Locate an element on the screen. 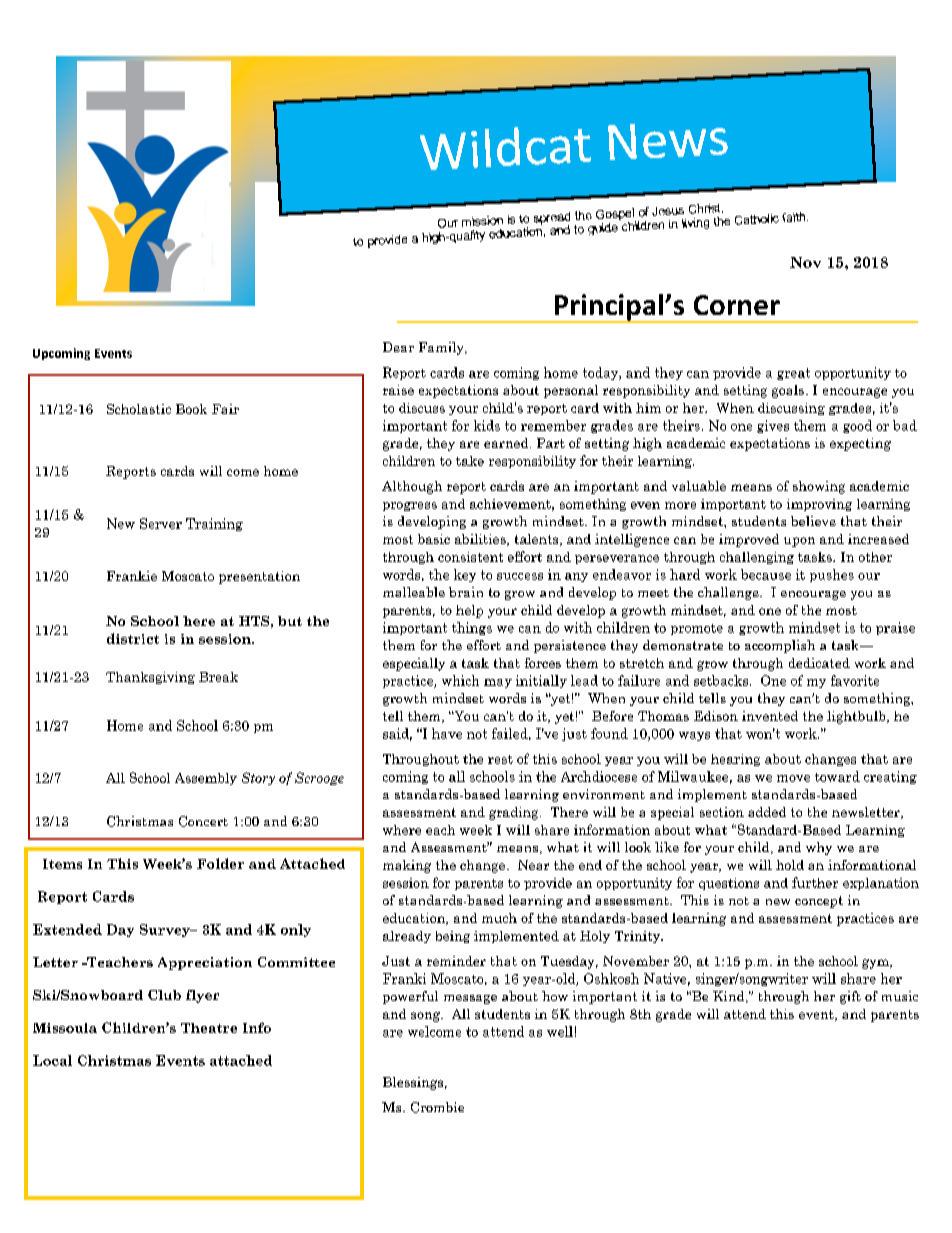 Image resolution: width=952 pixels, height=1233 pixels. accomplish is located at coordinates (780, 646).
